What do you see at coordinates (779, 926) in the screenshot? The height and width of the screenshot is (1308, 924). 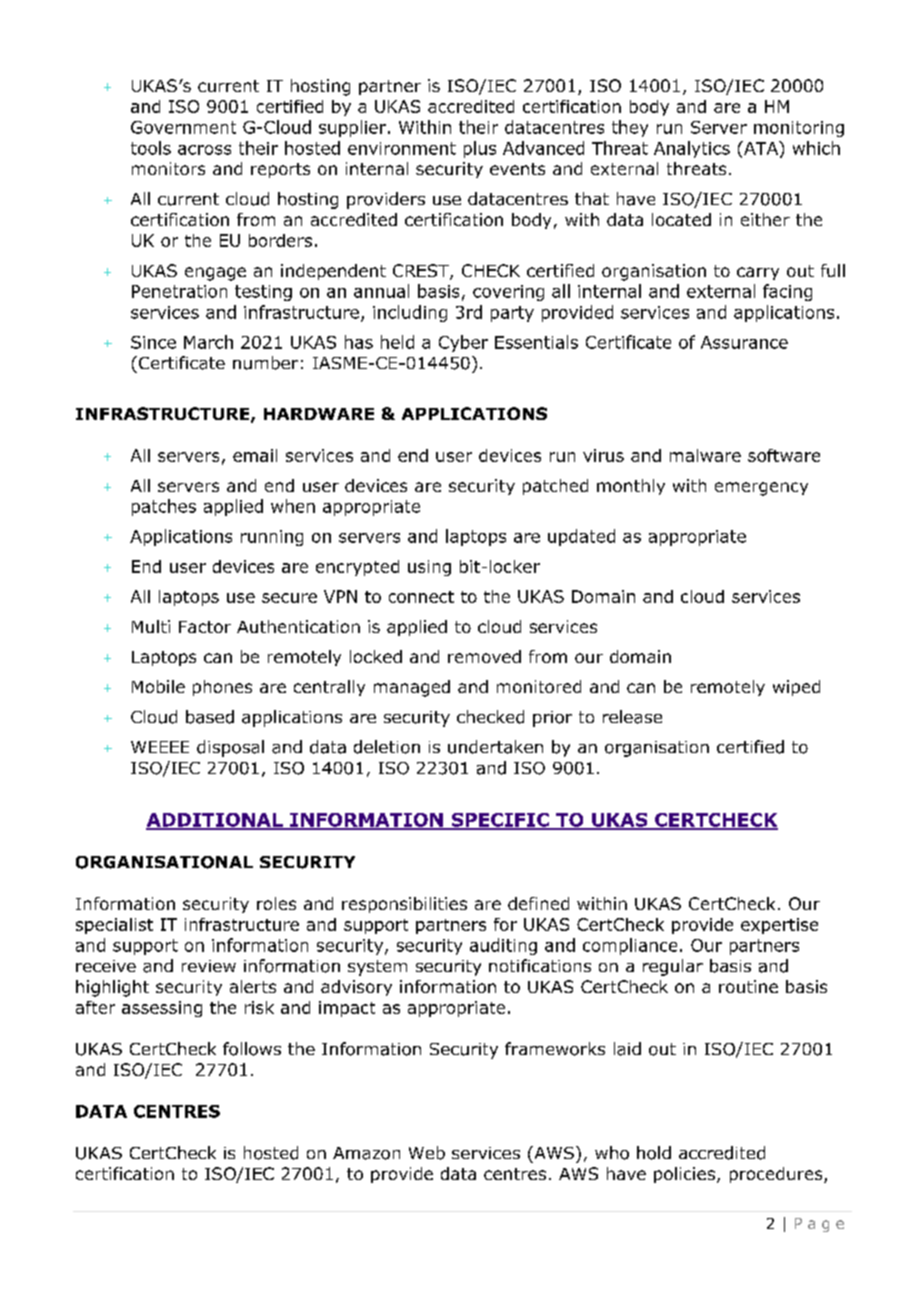 I see `expertise` at bounding box center [779, 926].
